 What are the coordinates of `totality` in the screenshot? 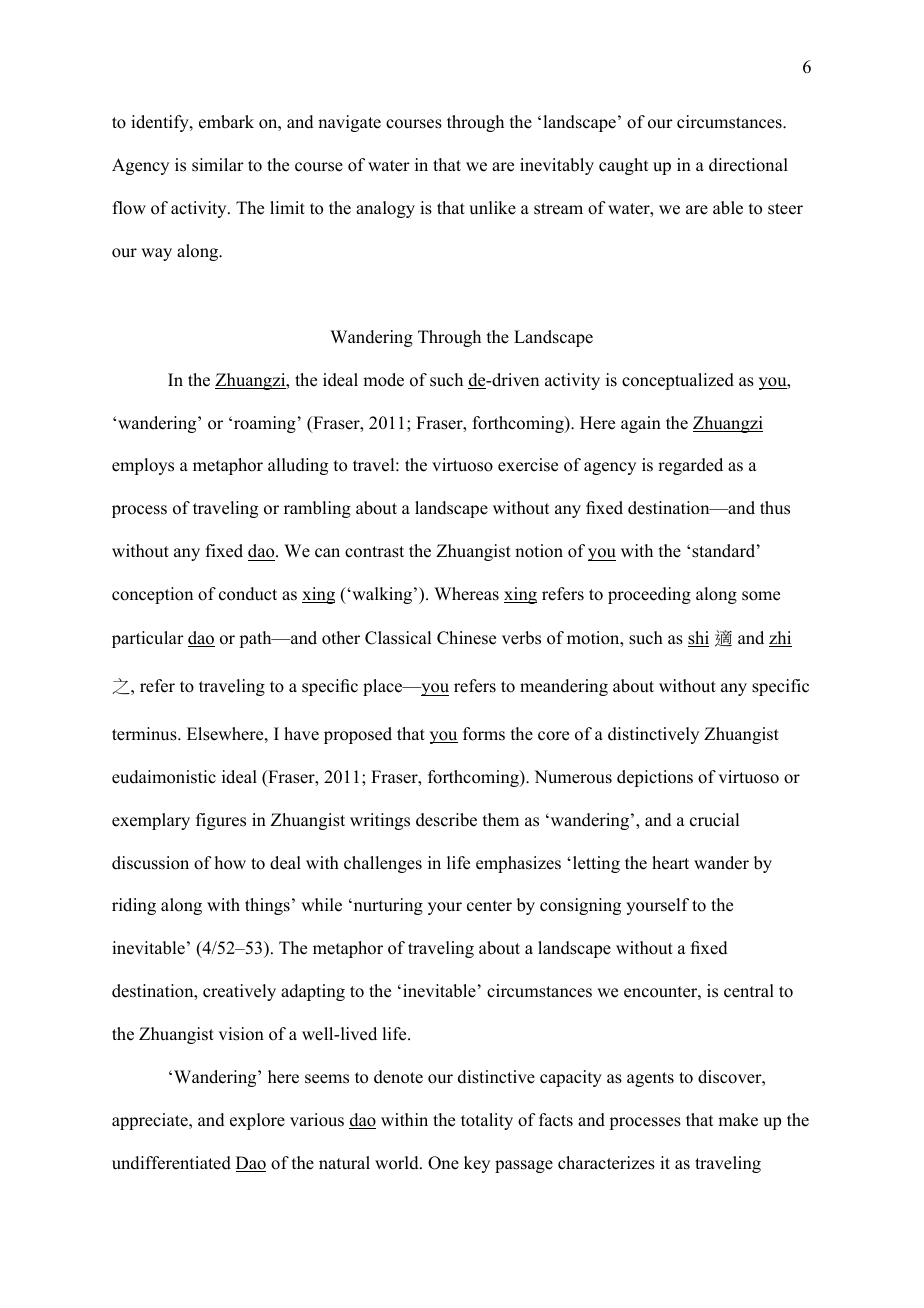 It's located at (487, 1121).
